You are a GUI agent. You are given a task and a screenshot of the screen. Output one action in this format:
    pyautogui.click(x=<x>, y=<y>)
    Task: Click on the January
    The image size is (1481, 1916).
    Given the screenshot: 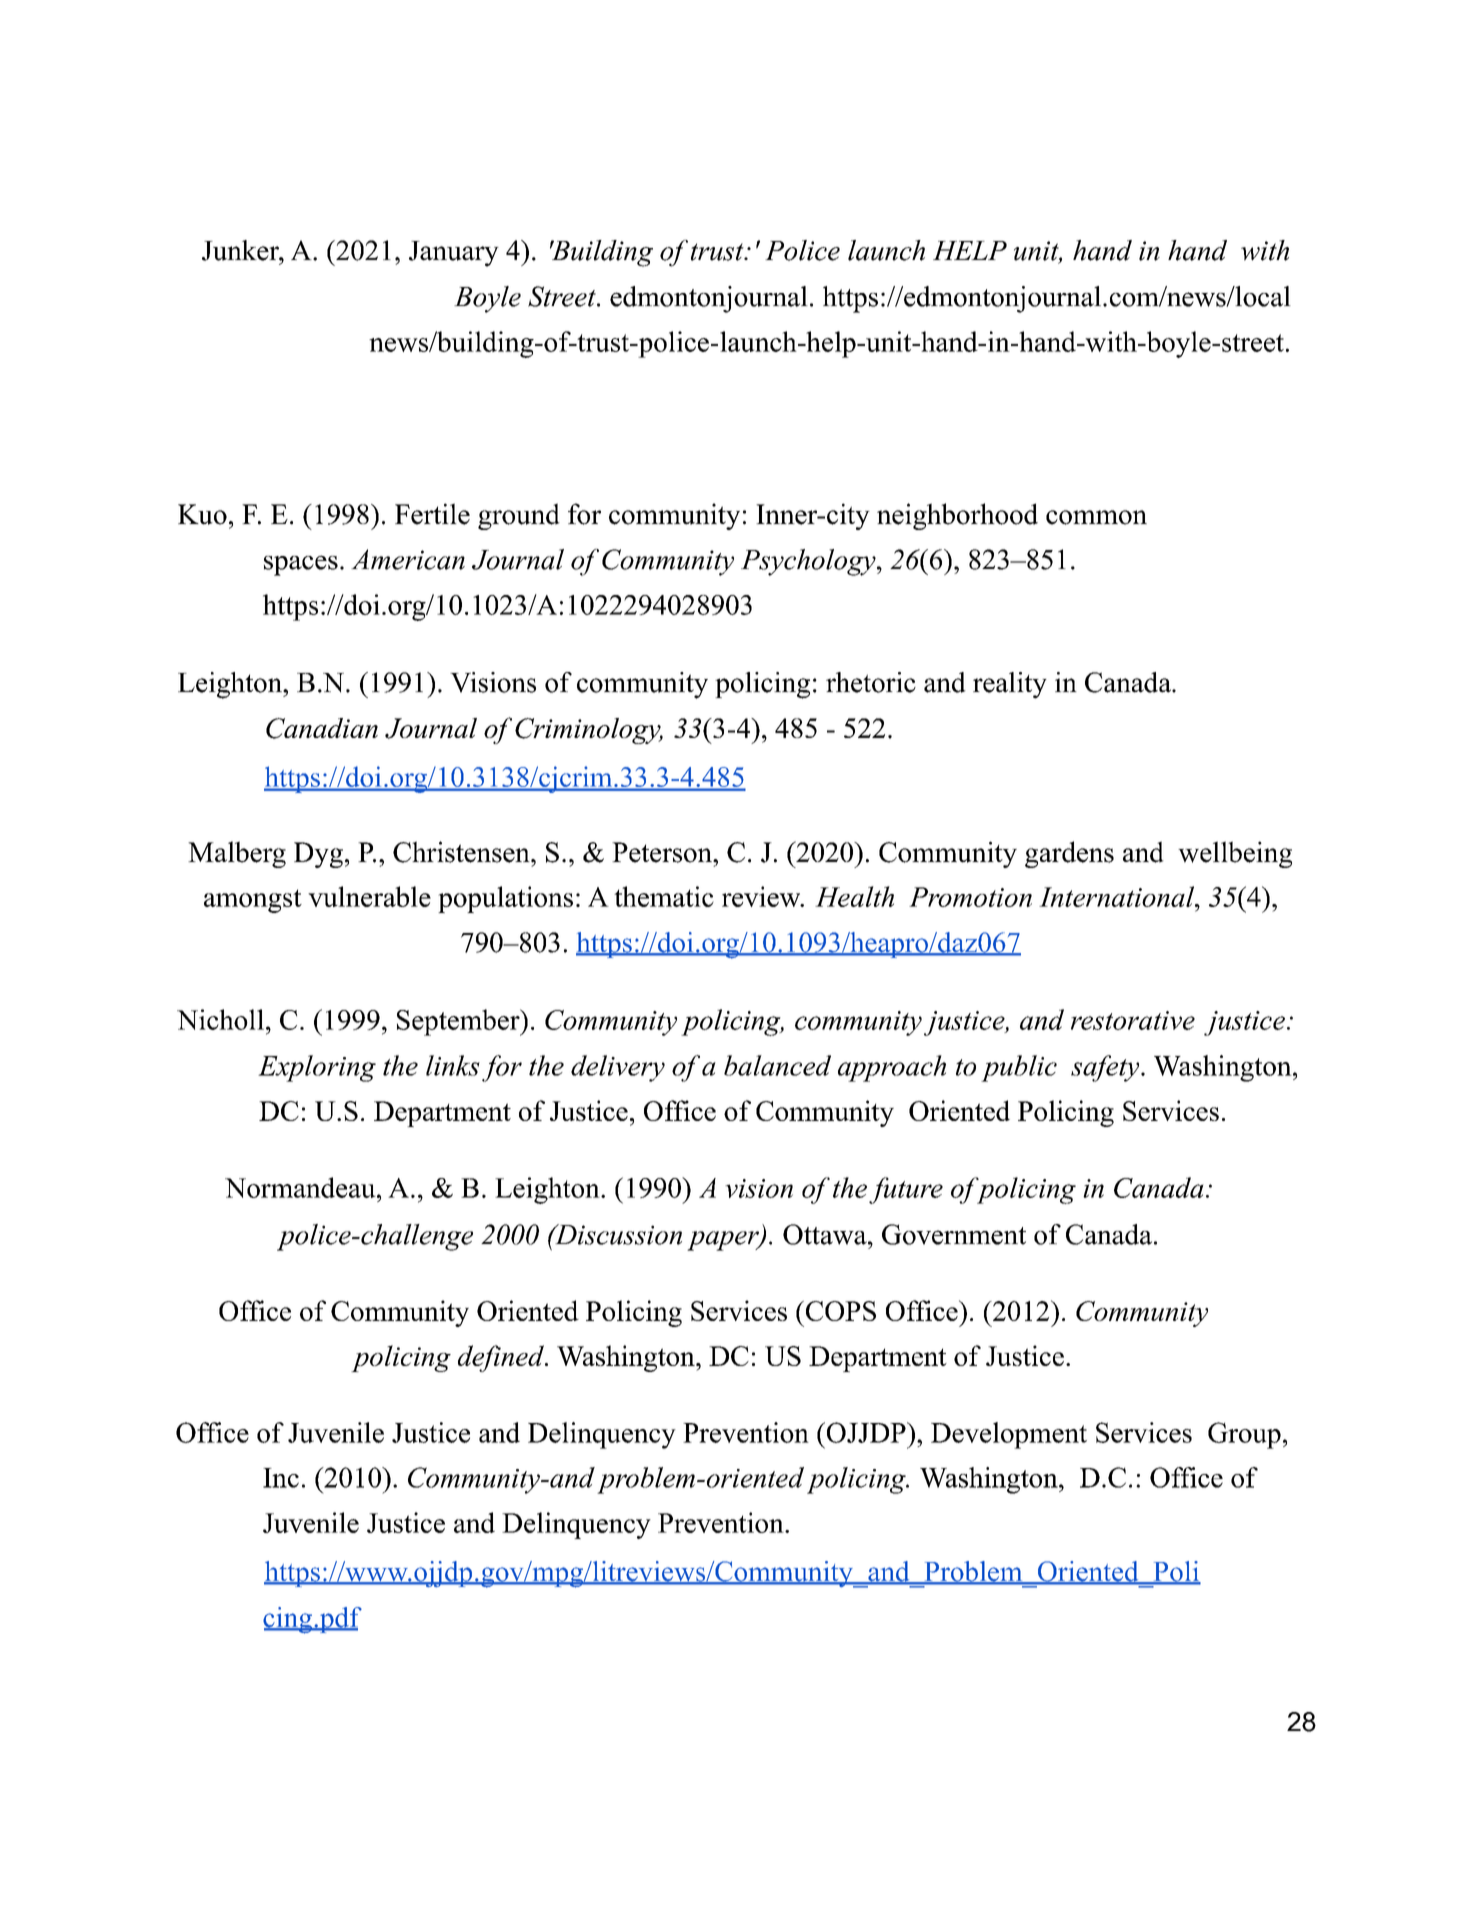 What is the action you would take?
    pyautogui.click(x=454, y=254)
